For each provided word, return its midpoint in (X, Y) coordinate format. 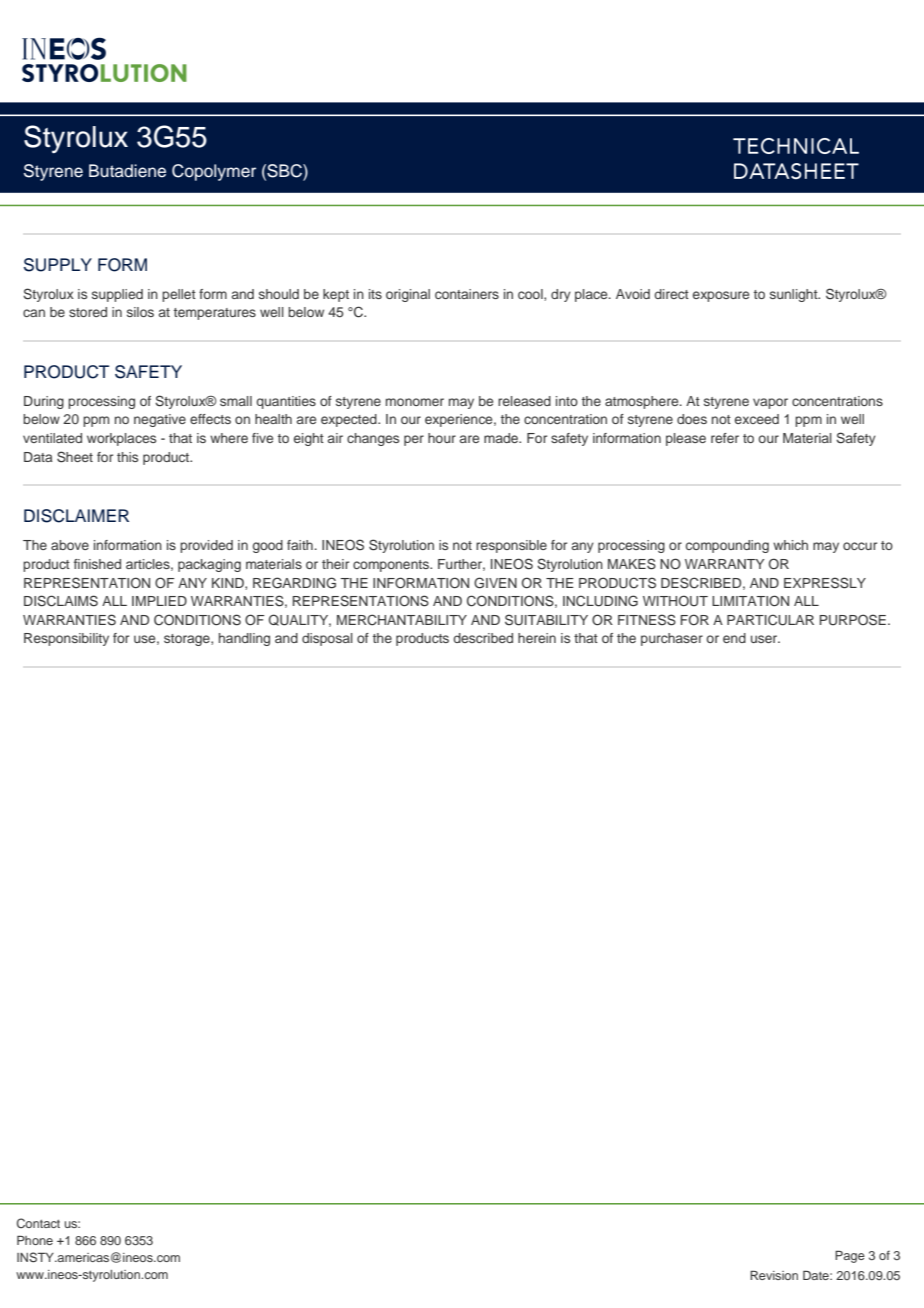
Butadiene (127, 171)
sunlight (795, 295)
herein (537, 638)
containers (467, 294)
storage (188, 640)
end (734, 638)
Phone (35, 1240)
